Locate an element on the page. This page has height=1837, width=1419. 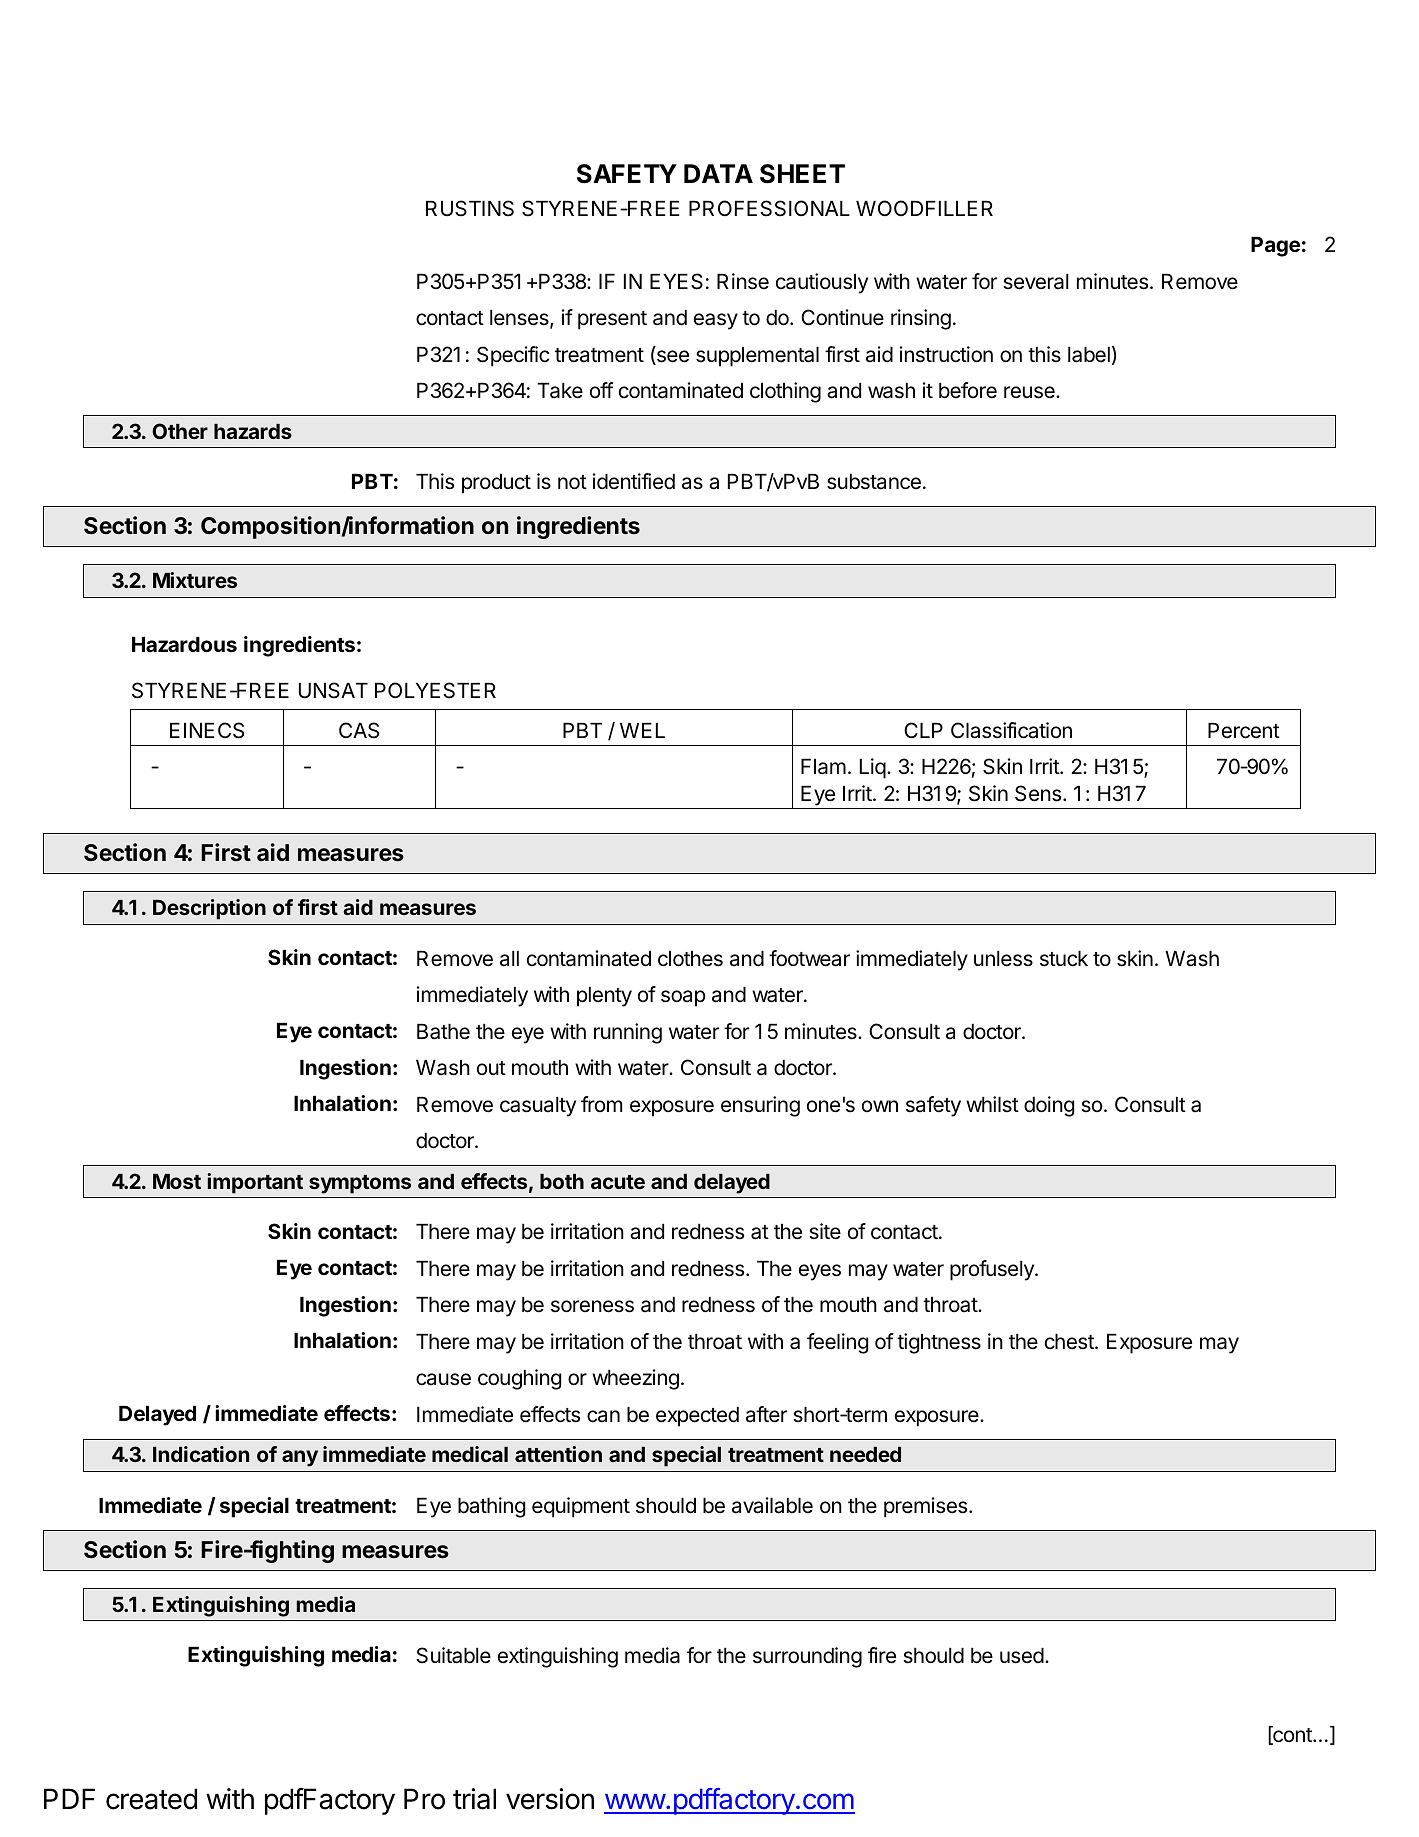
lenses is located at coordinates (520, 319).
